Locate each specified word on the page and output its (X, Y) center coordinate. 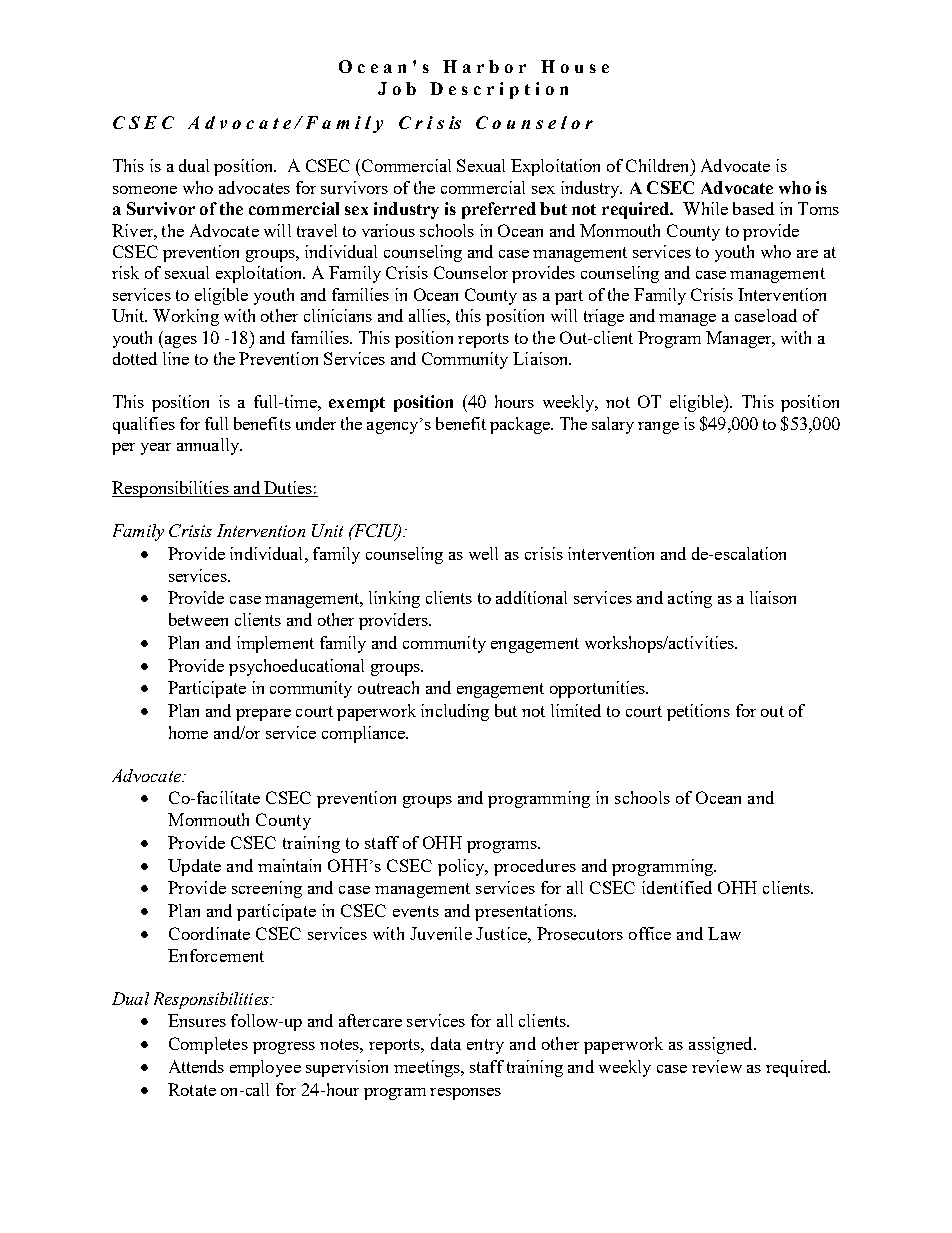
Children (659, 165)
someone (145, 190)
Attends (196, 1066)
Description (499, 90)
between (198, 619)
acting (690, 599)
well (483, 553)
